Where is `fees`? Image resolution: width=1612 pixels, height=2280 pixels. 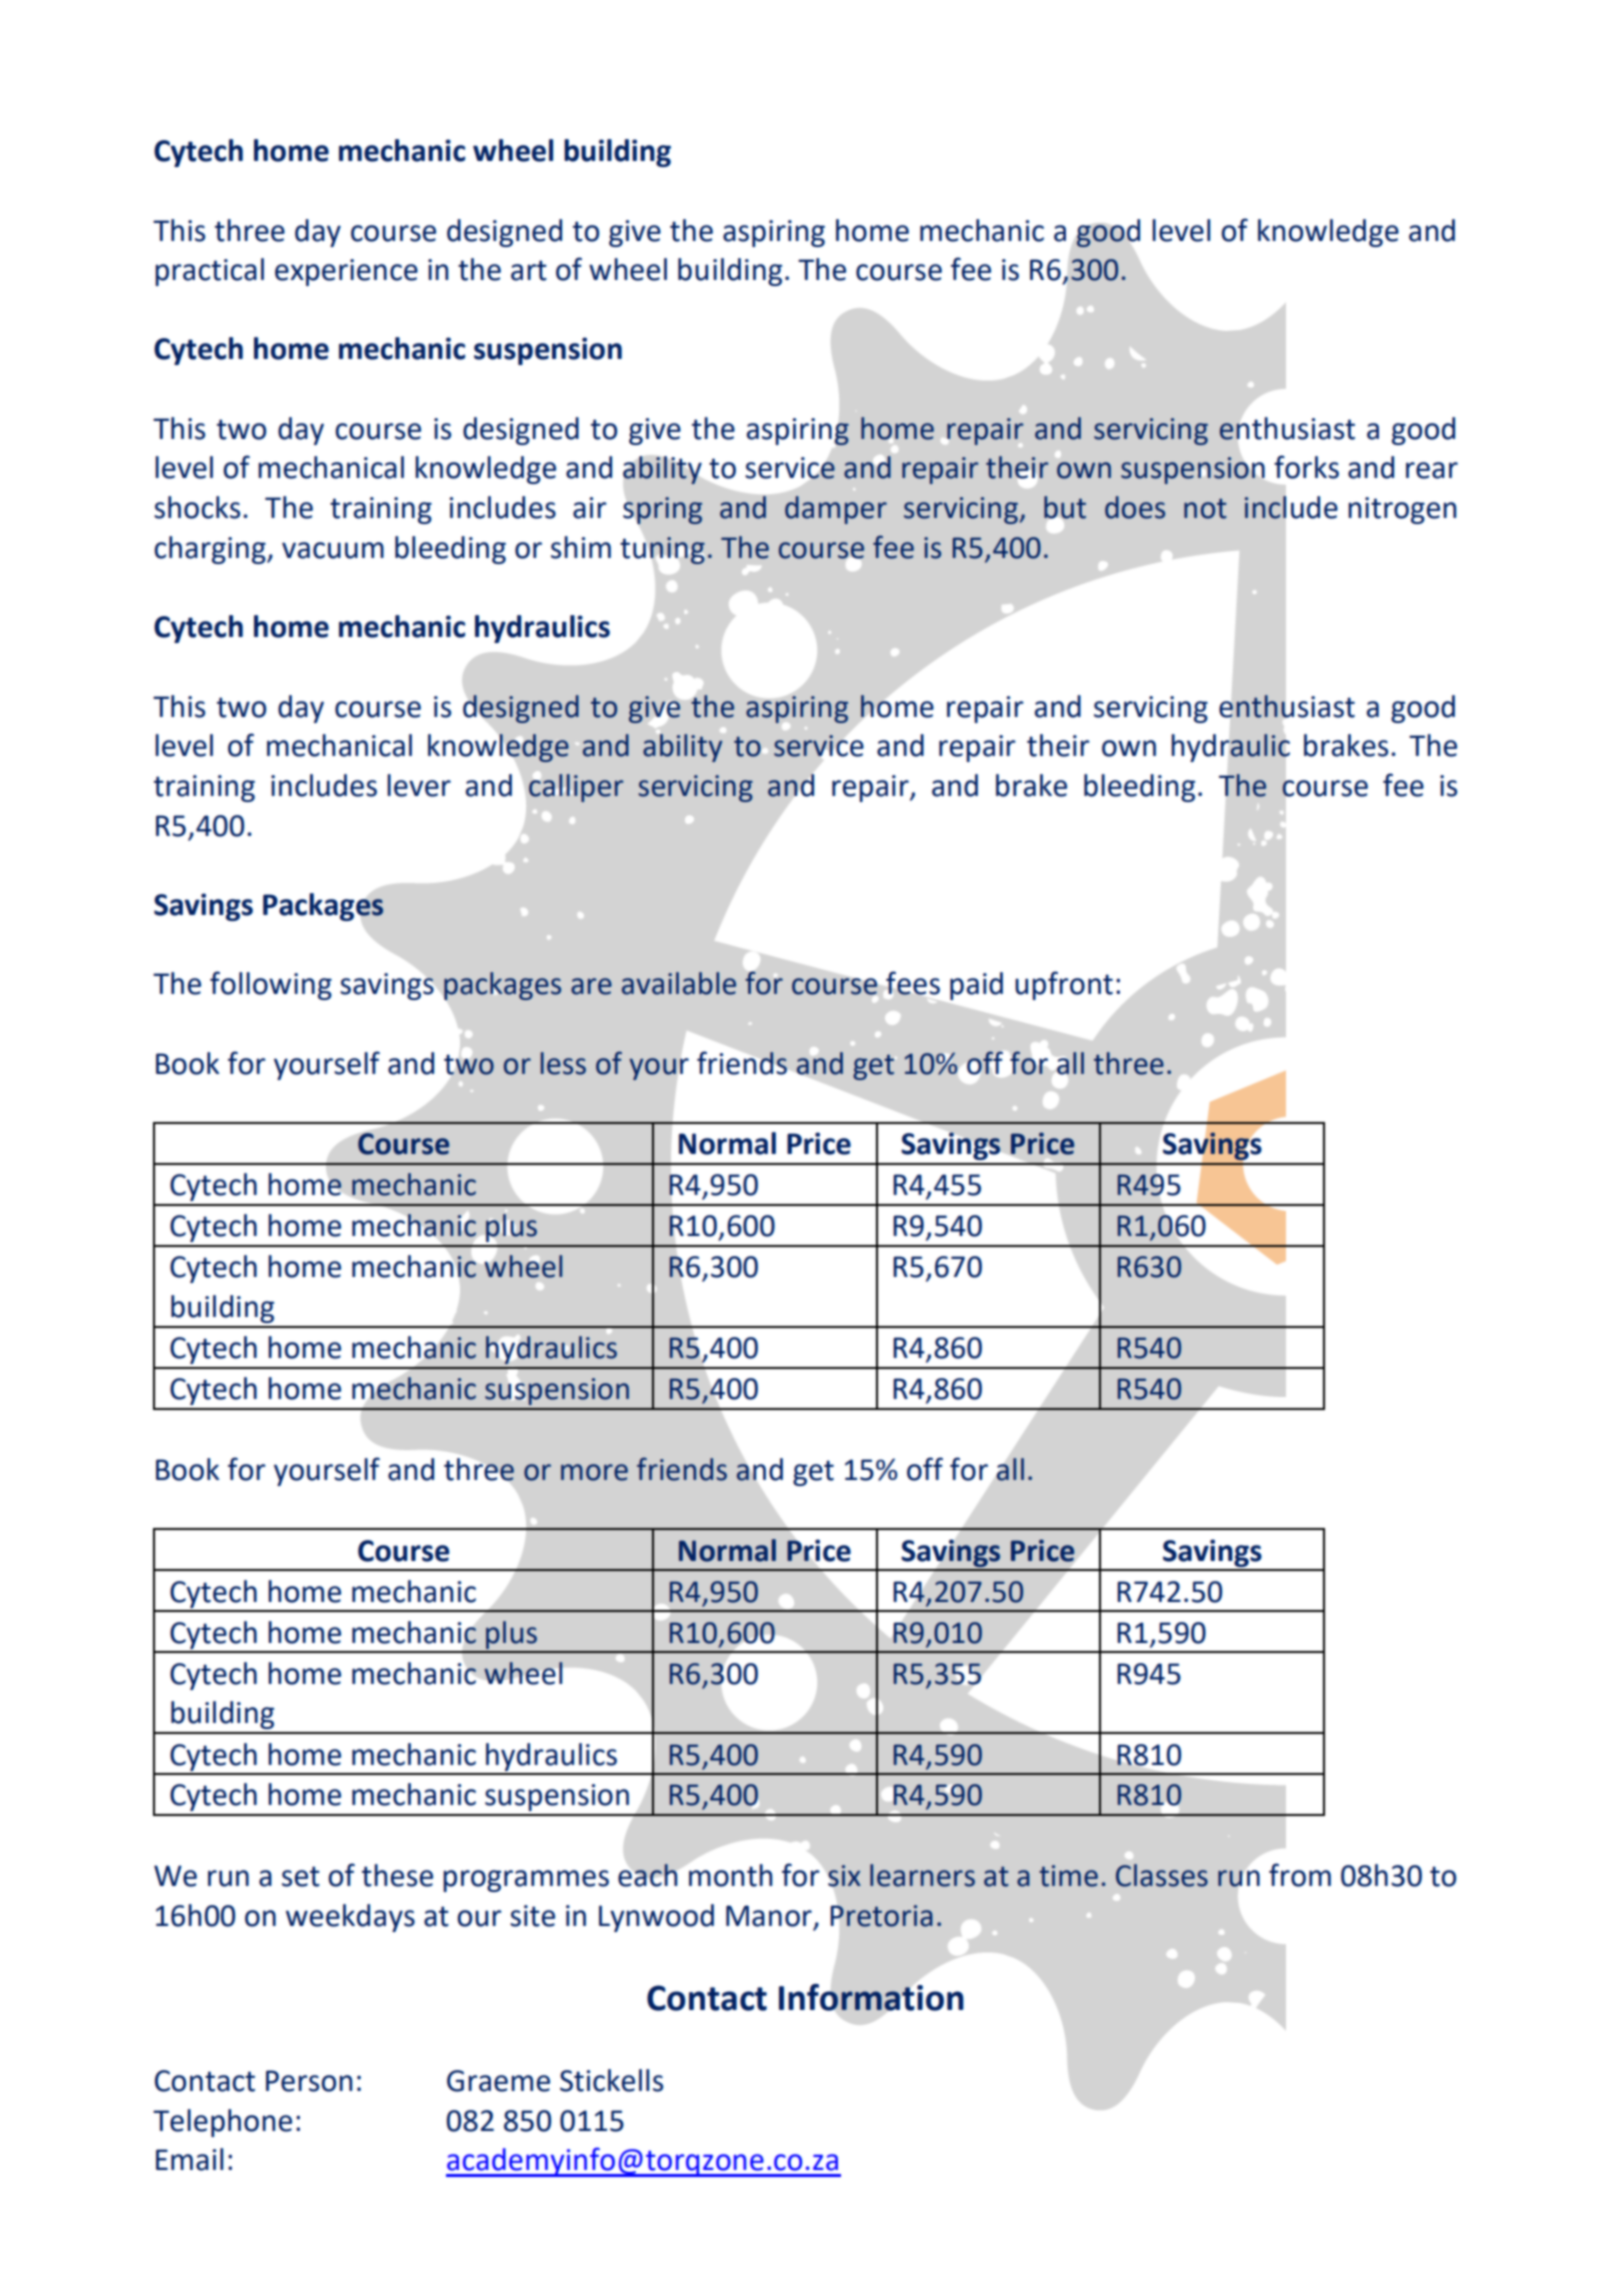 fees is located at coordinates (913, 983).
